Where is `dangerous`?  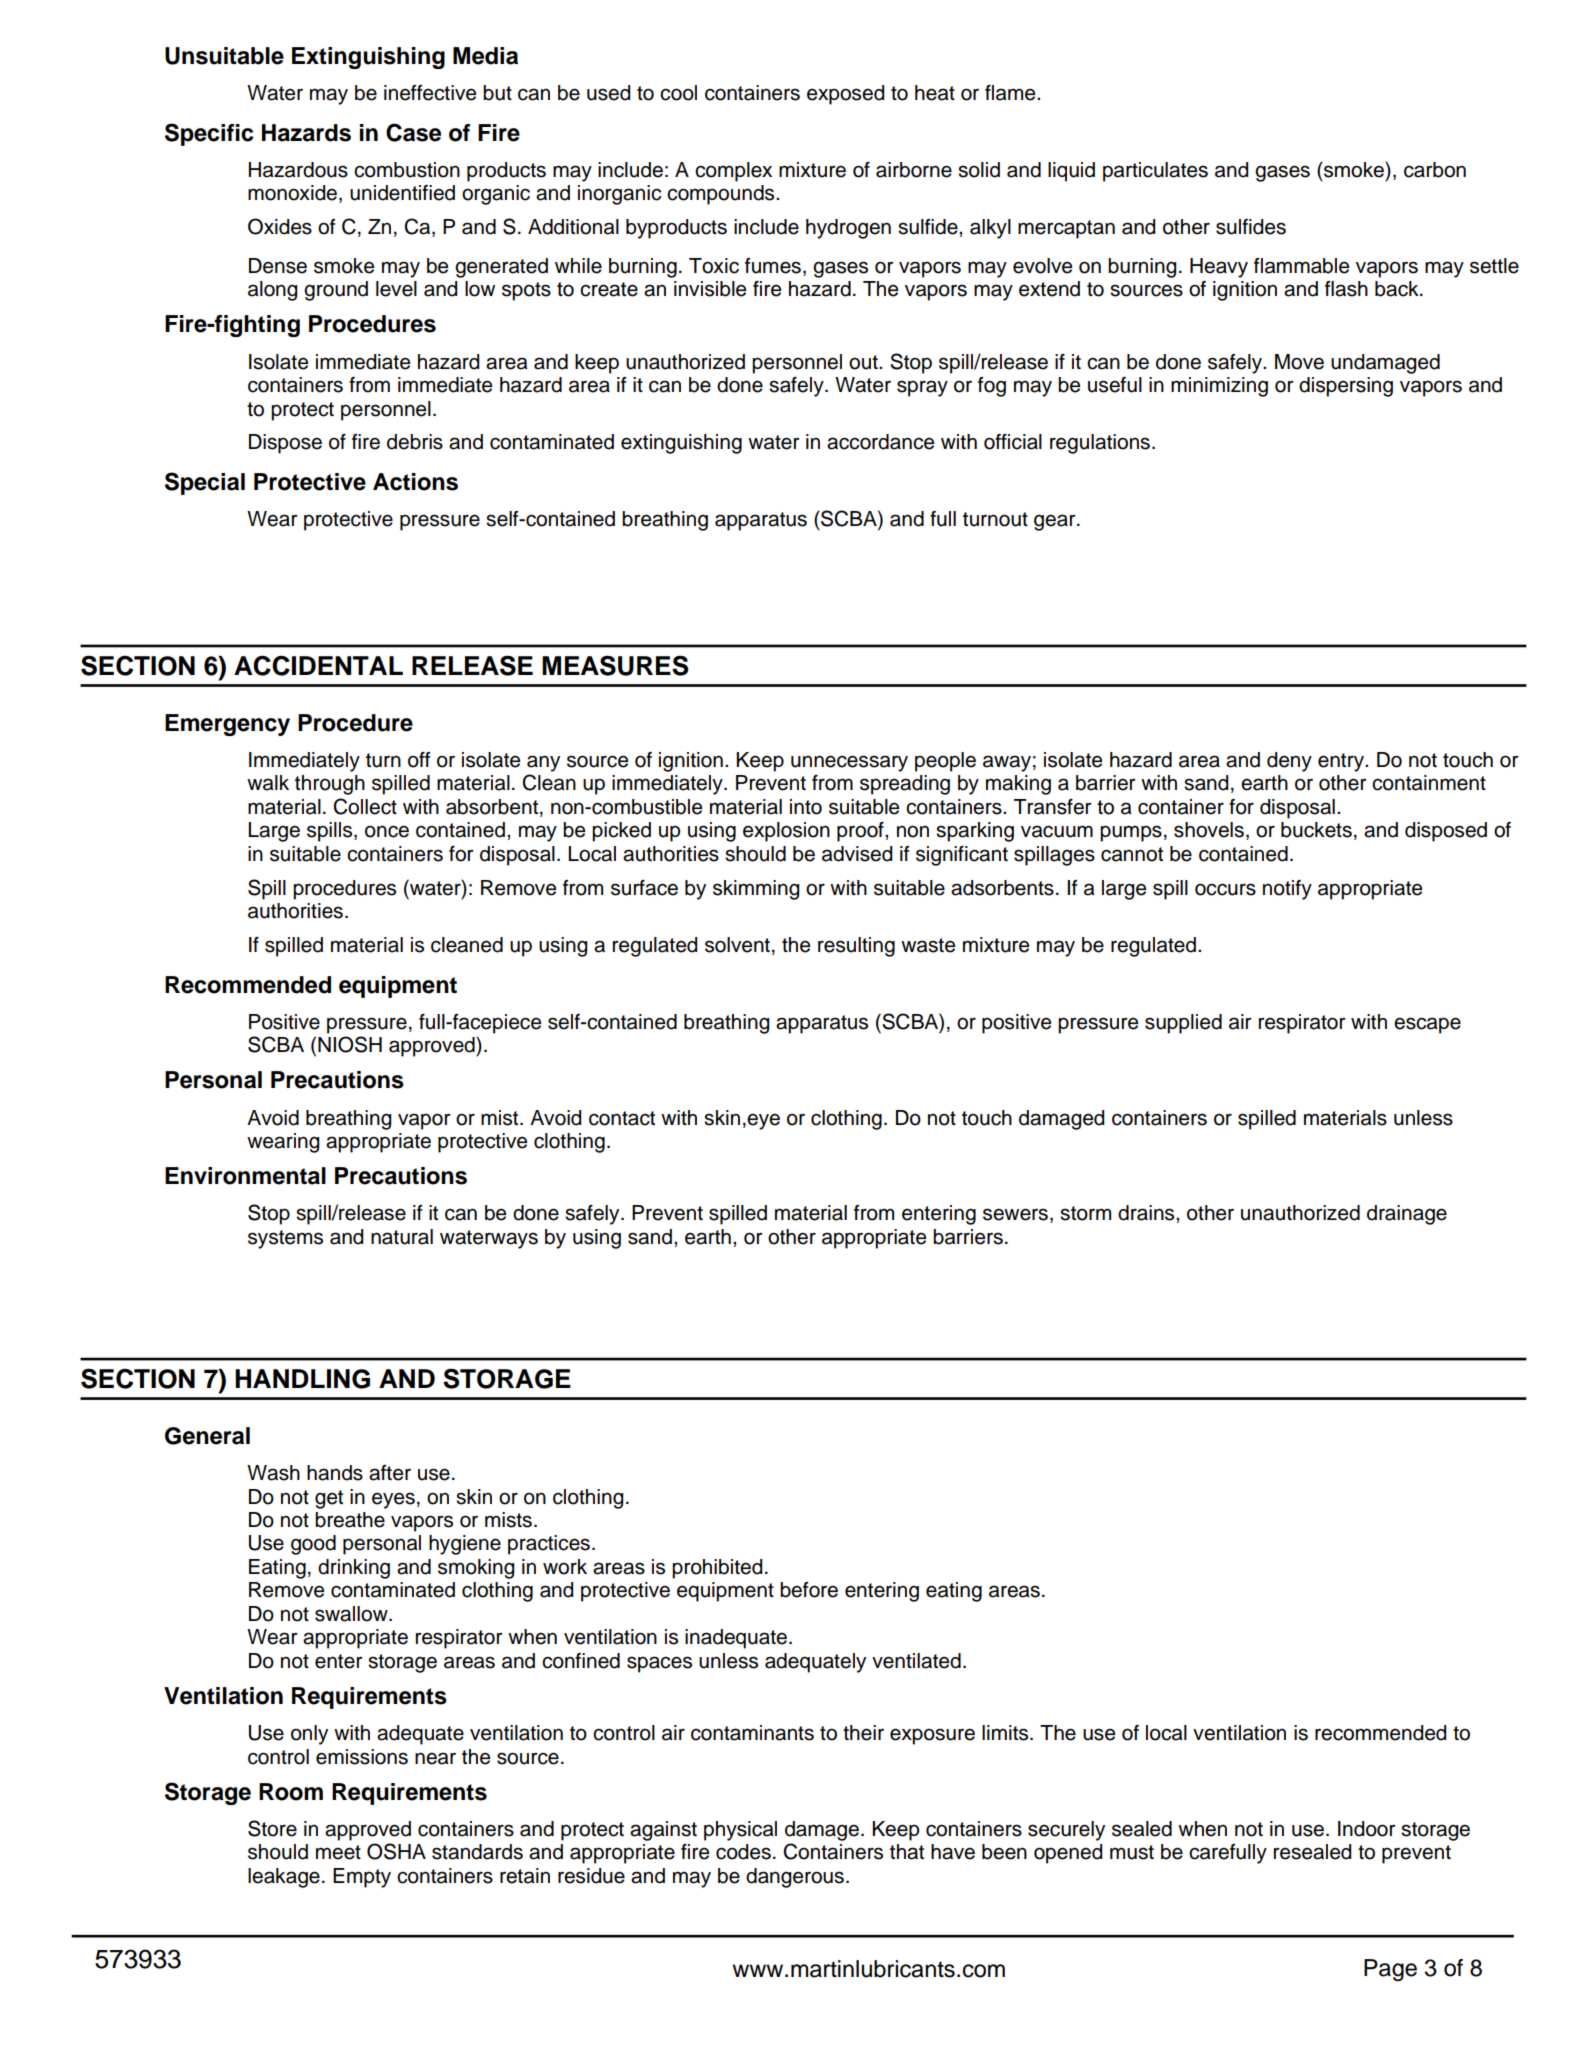 dangerous is located at coordinates (795, 1878).
